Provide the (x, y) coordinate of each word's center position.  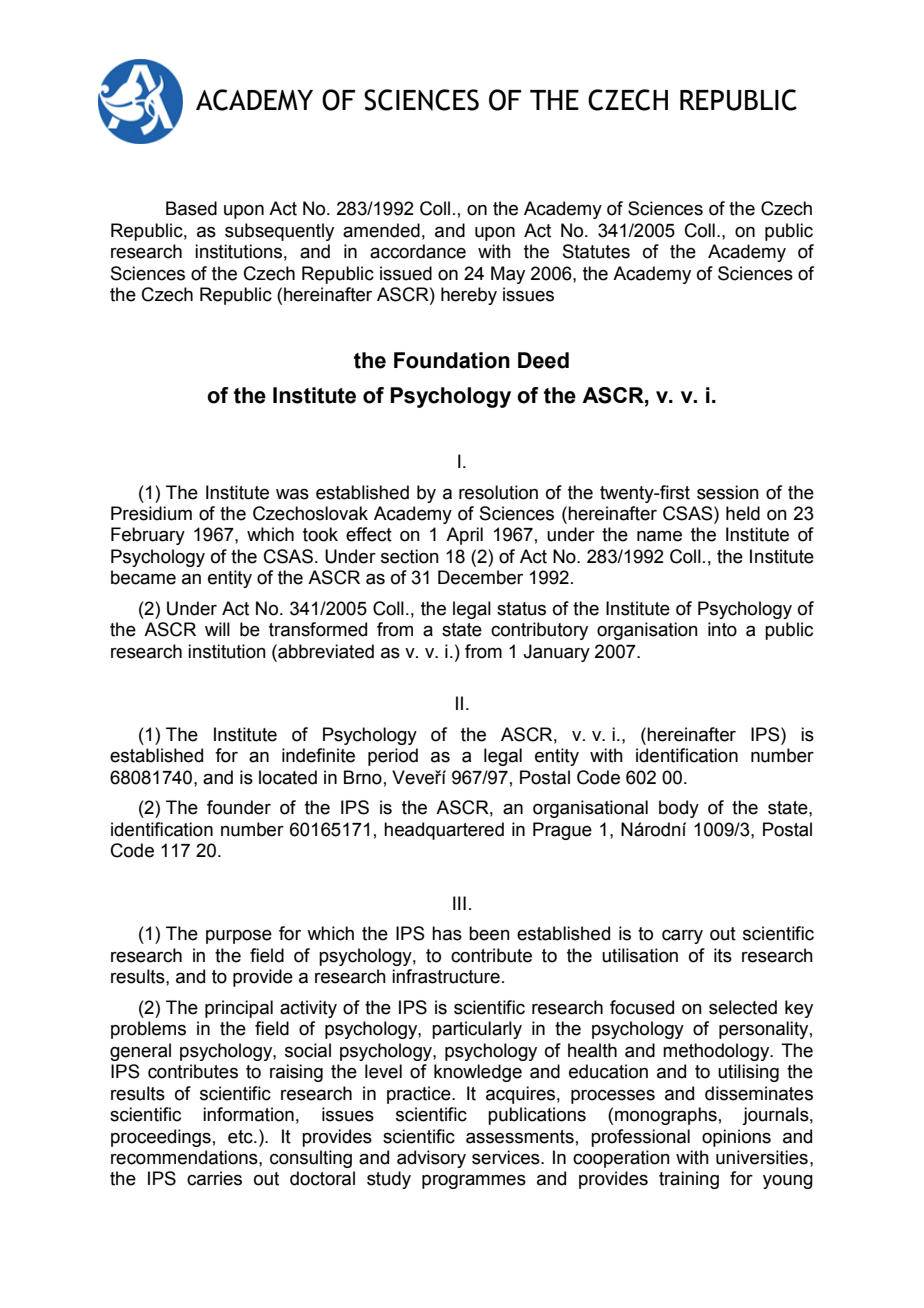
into (722, 629)
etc (241, 1137)
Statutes (596, 251)
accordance (418, 251)
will (217, 629)
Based (191, 208)
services (507, 1157)
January (556, 653)
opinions (736, 1138)
